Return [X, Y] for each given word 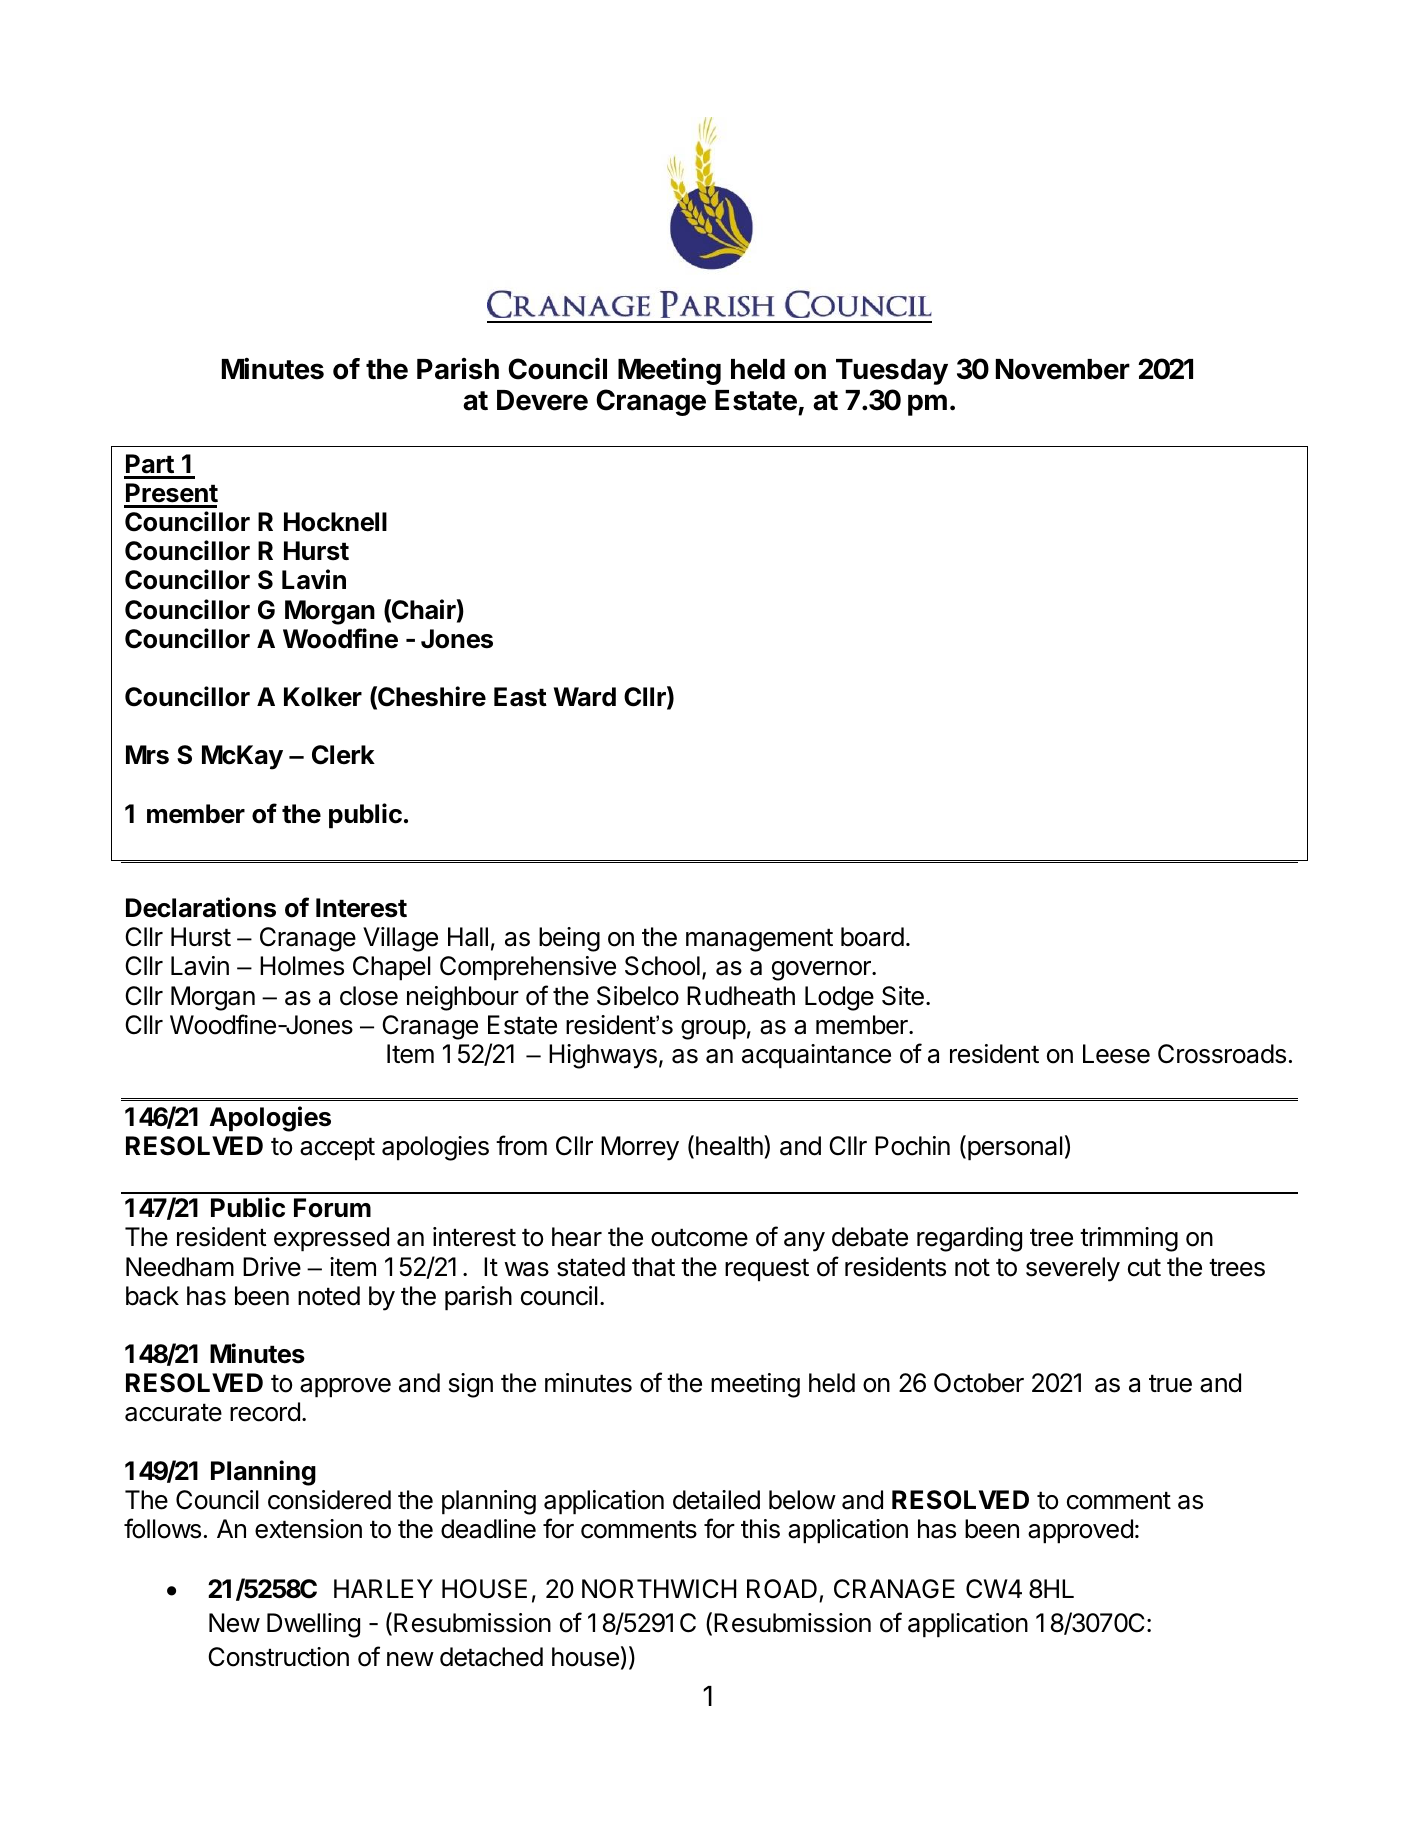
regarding [969, 1239]
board [872, 937]
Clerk [343, 755]
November [1063, 369]
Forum [332, 1208]
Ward [585, 697]
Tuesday [892, 372]
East [520, 697]
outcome [699, 1237]
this [760, 1529]
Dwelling [313, 1625]
